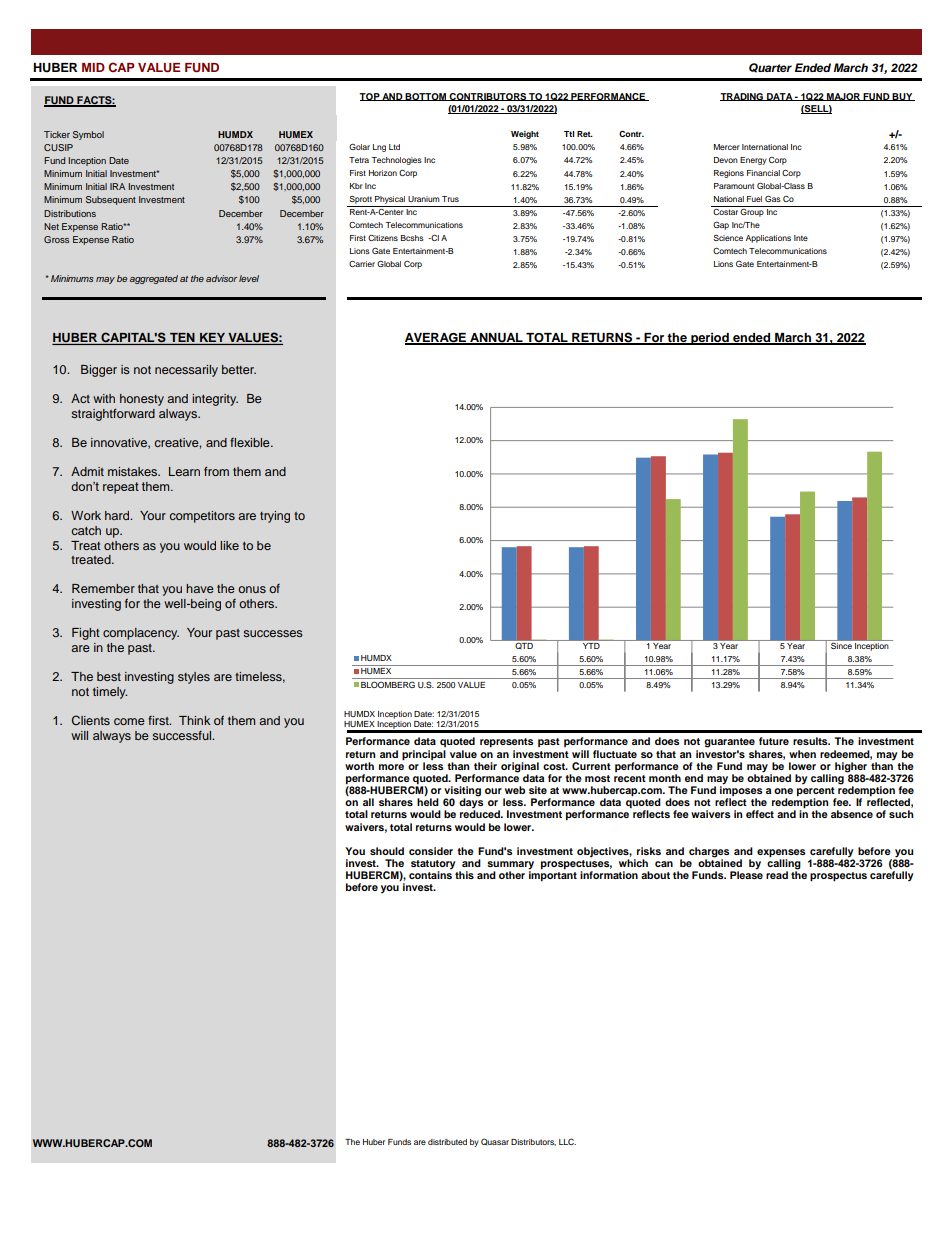 The image size is (952, 1233). Describe the element at coordinates (802, 754) in the document. I see `when` at that location.
